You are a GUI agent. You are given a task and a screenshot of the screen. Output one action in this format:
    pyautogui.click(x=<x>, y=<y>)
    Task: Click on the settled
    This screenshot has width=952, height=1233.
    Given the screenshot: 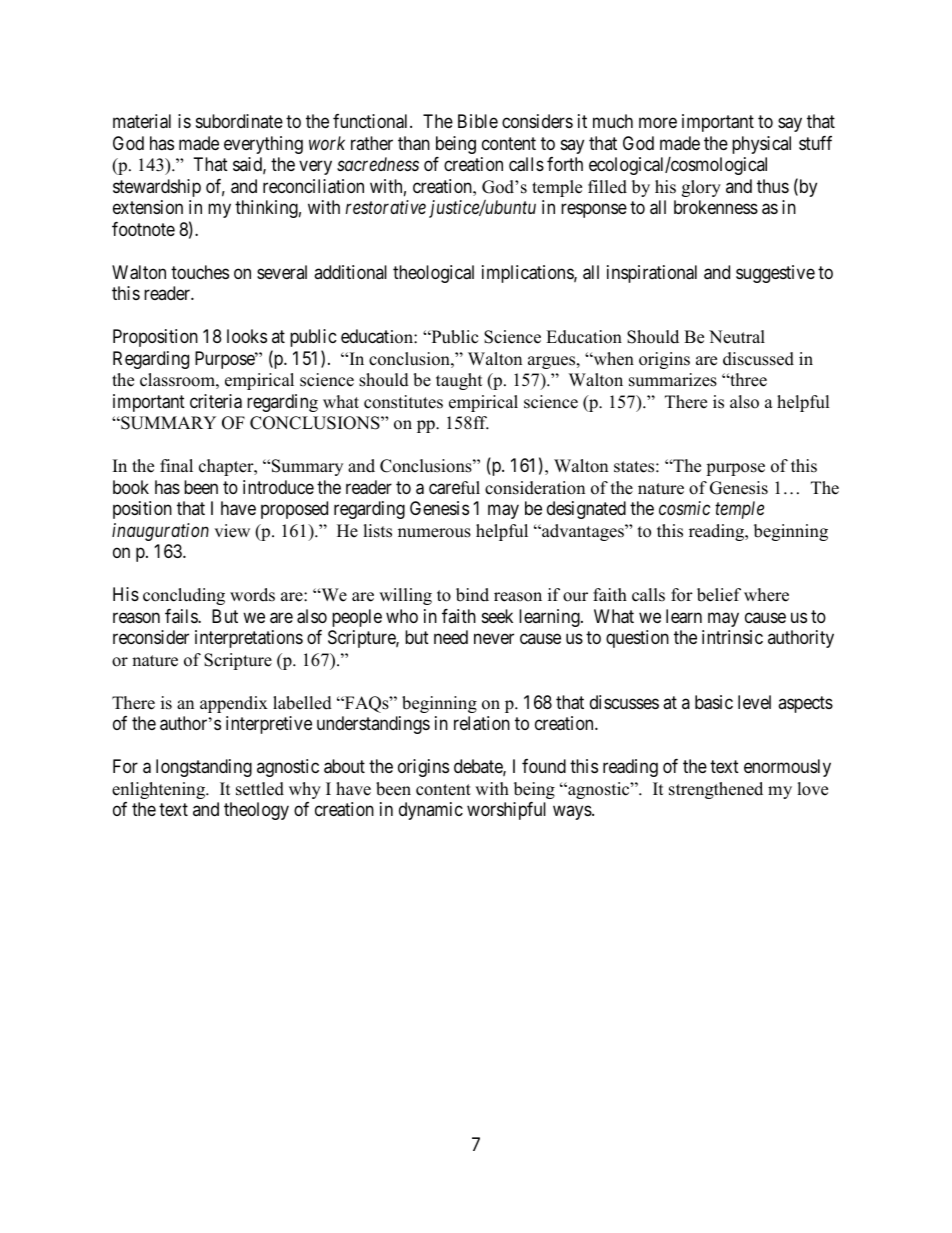 What is the action you would take?
    pyautogui.click(x=260, y=789)
